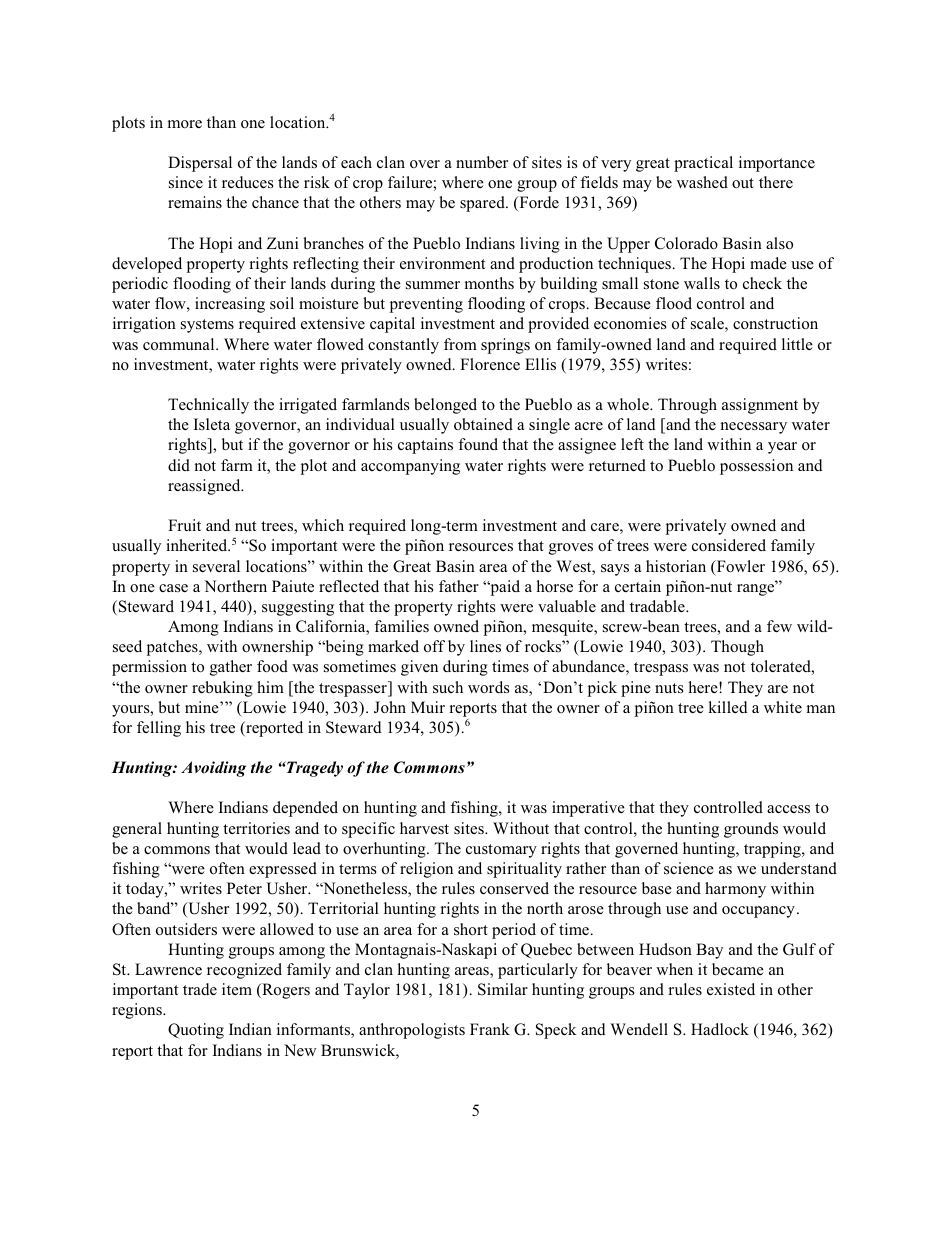 Image resolution: width=952 pixels, height=1233 pixels. I want to click on Dispersal, so click(200, 164).
